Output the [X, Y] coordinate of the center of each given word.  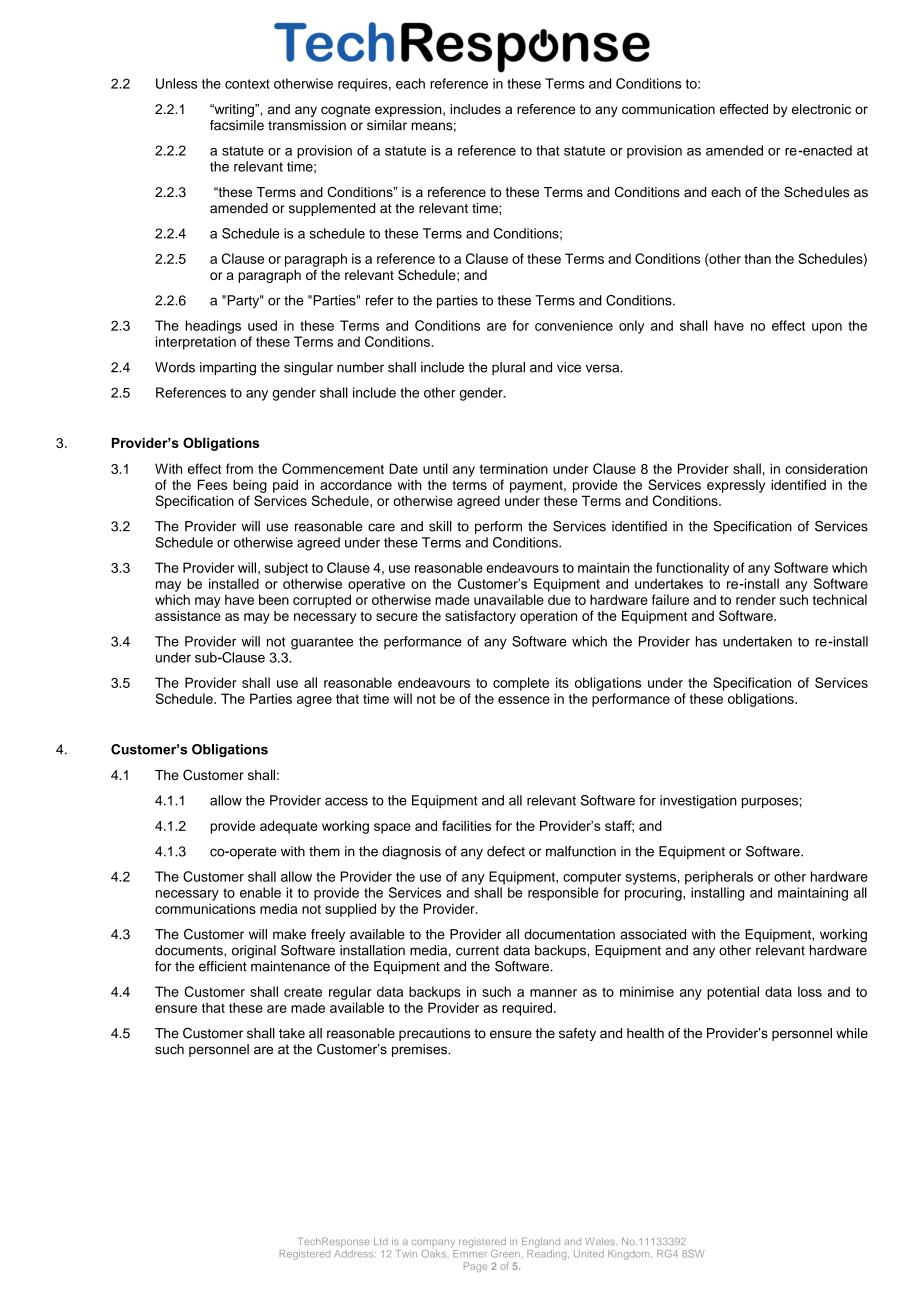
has [706, 641]
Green [505, 1254]
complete [521, 684]
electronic [821, 109]
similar [387, 125]
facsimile [237, 125]
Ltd [381, 1241]
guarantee [322, 643]
